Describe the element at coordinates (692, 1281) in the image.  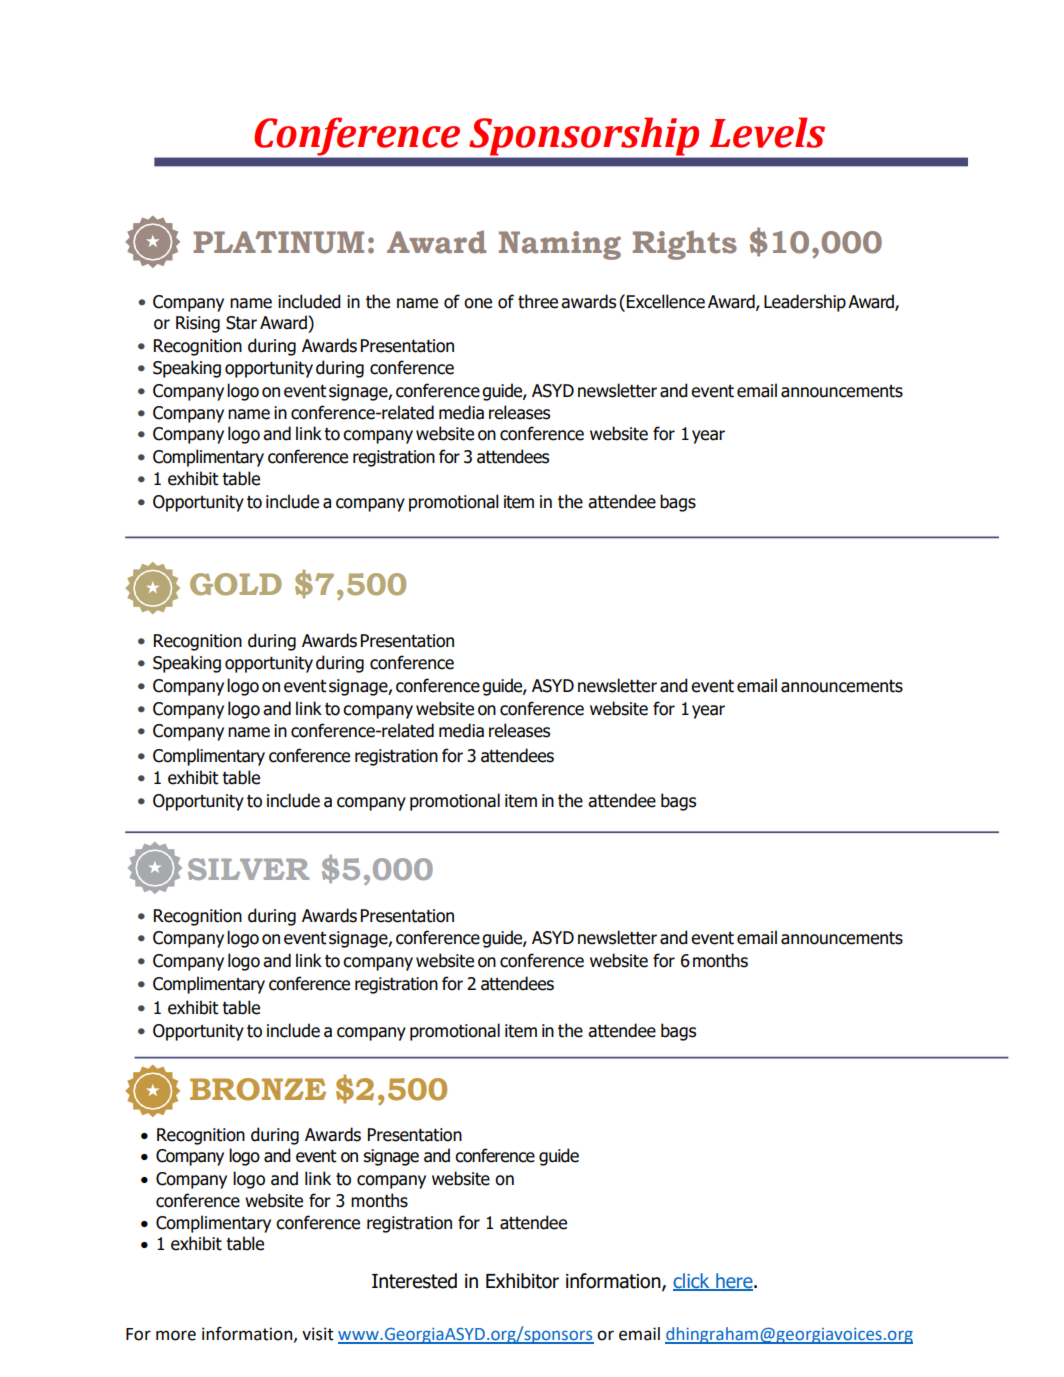
I see `click` at that location.
